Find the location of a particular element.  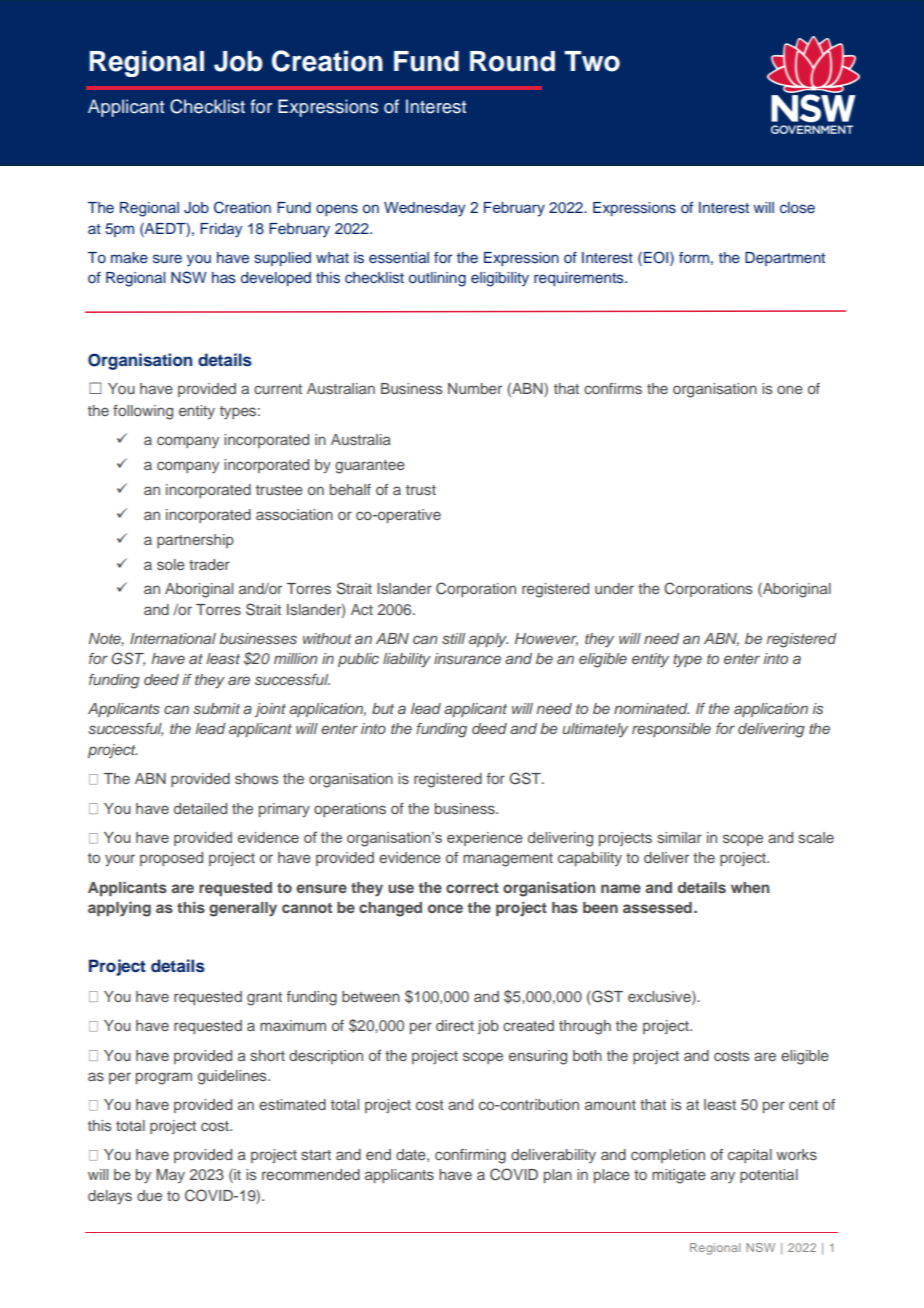

Number is located at coordinates (475, 388).
